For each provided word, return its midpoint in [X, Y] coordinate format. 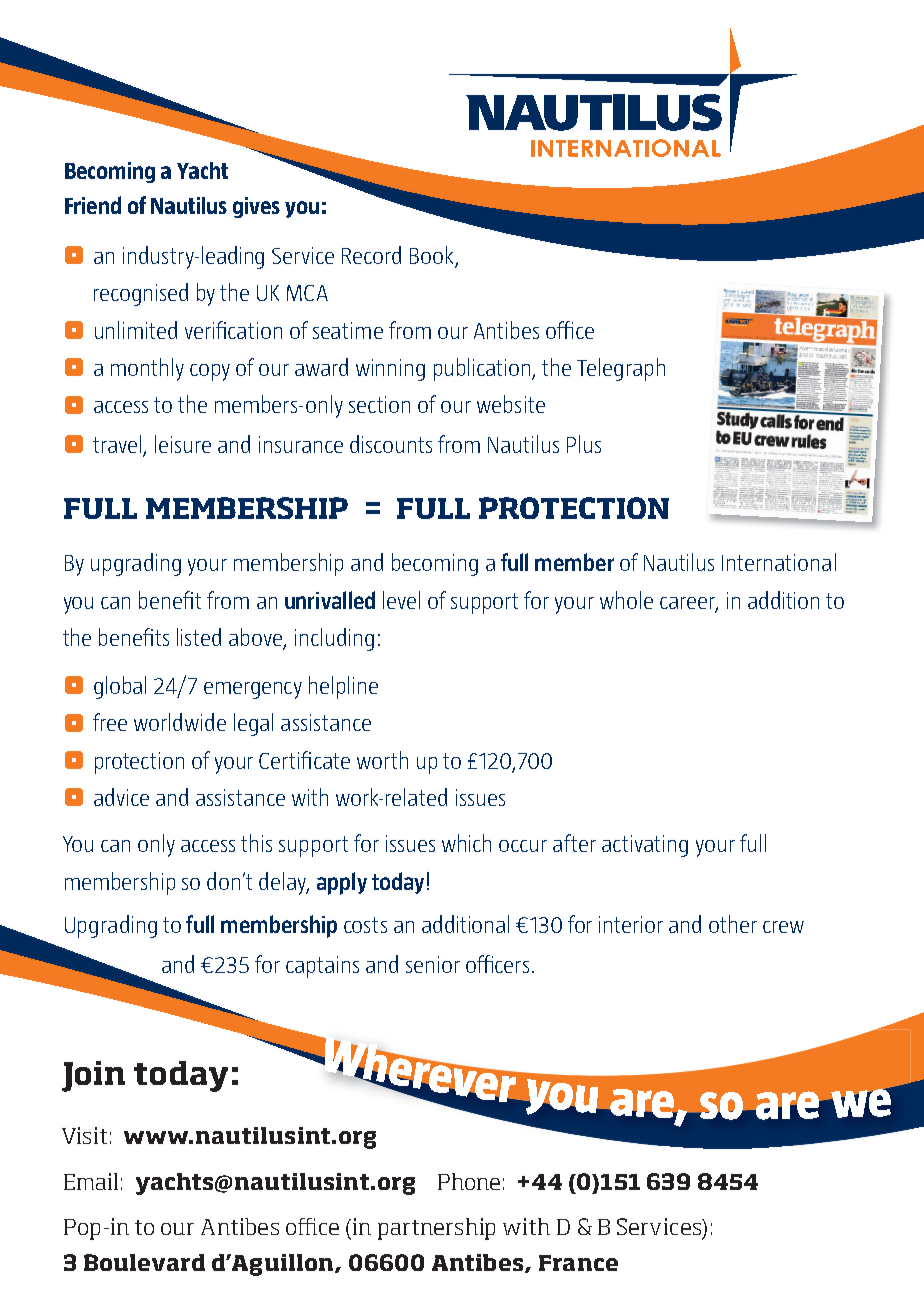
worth [382, 760]
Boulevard [144, 1262]
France [578, 1263]
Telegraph [621, 369]
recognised [141, 294]
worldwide [180, 722]
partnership [436, 1229]
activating [645, 846]
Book [431, 255]
